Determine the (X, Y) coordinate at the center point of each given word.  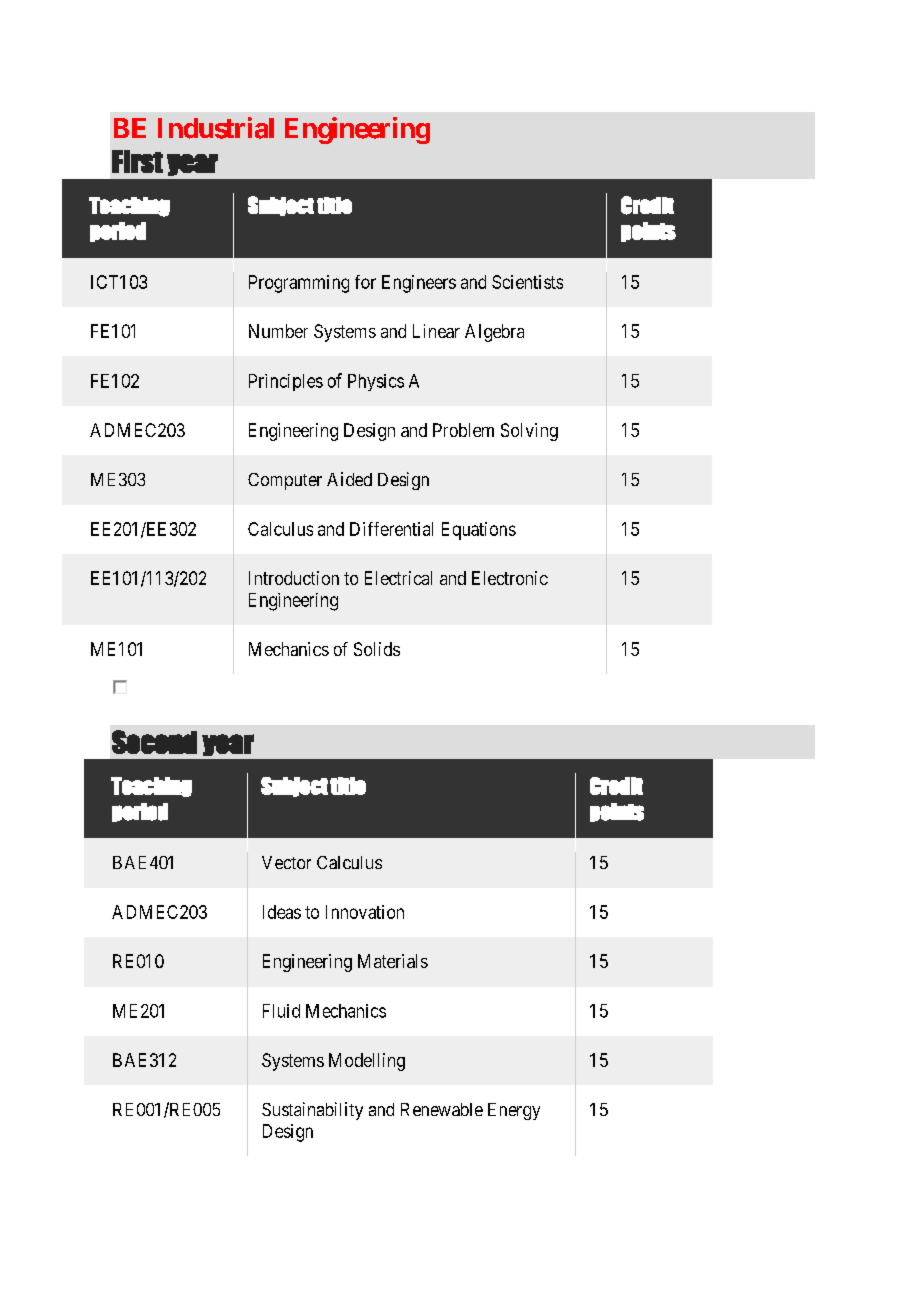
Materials (393, 961)
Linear (436, 331)
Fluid (281, 1011)
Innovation (365, 912)
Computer (285, 481)
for (365, 282)
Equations (479, 531)
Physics (376, 382)
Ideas (282, 912)
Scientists (527, 282)
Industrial (216, 128)
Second (154, 742)
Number (278, 331)
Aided (349, 479)
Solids (377, 649)
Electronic (510, 578)
